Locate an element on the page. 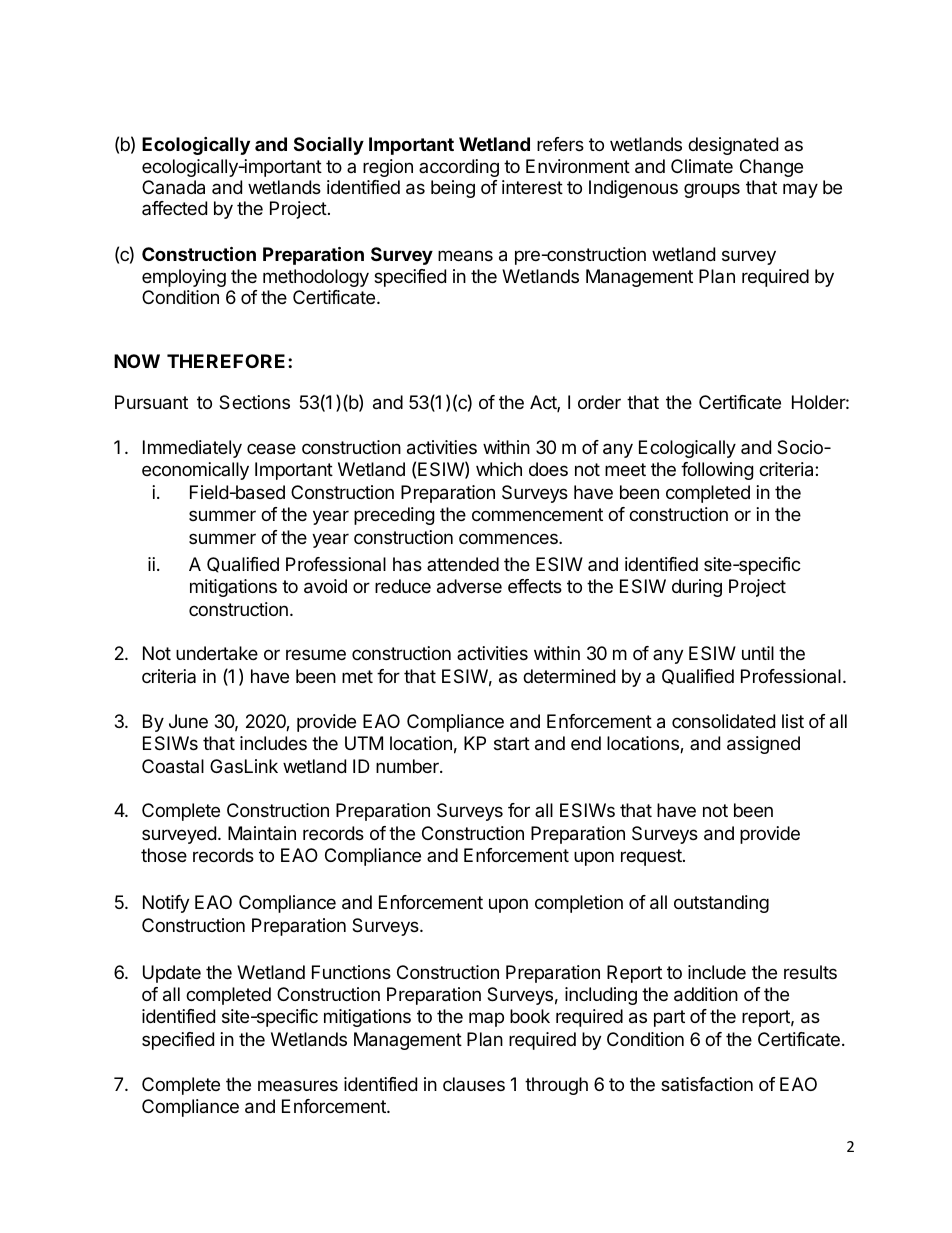  groups is located at coordinates (712, 190).
